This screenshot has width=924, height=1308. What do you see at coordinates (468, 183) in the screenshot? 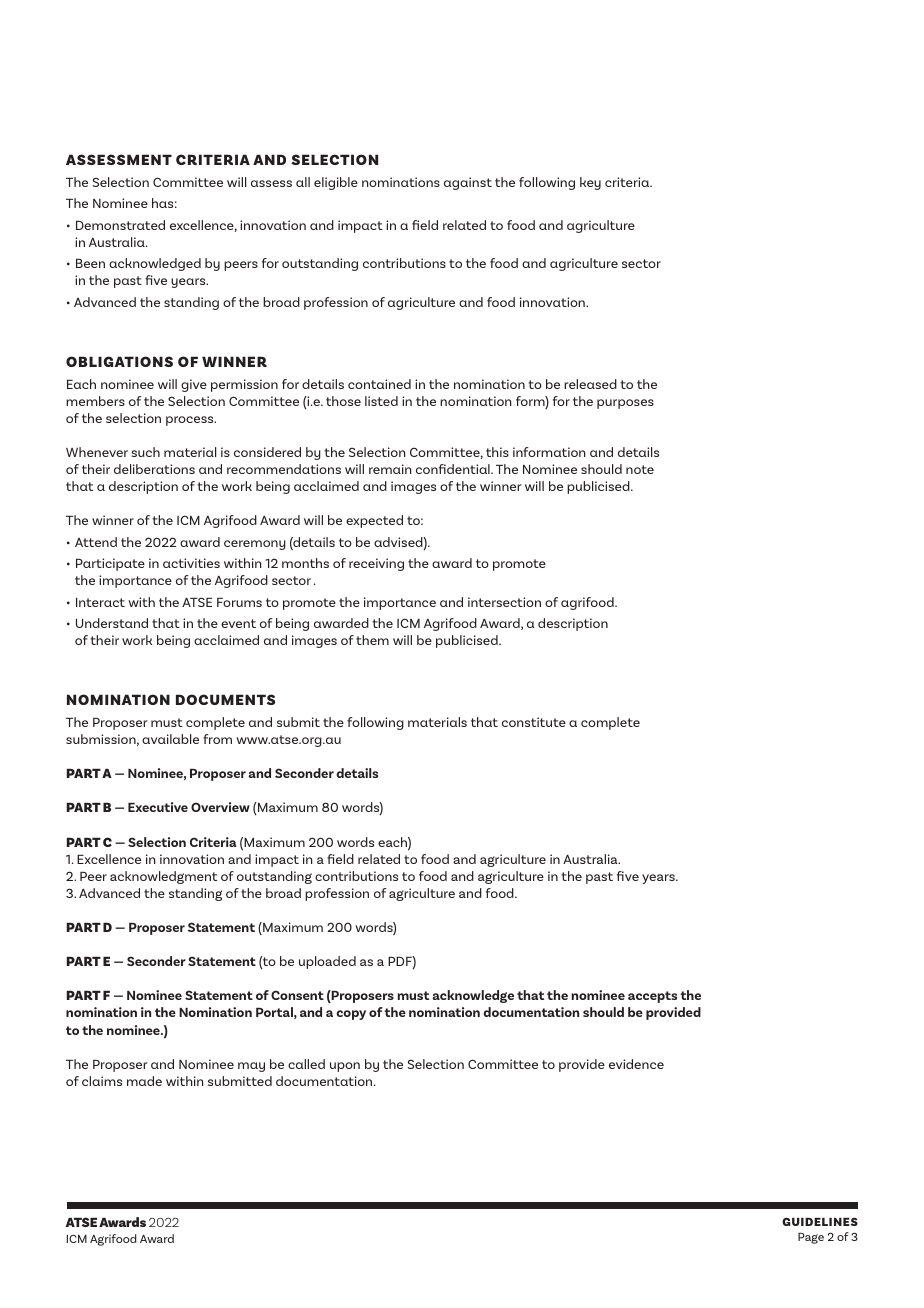
I see `against` at bounding box center [468, 183].
